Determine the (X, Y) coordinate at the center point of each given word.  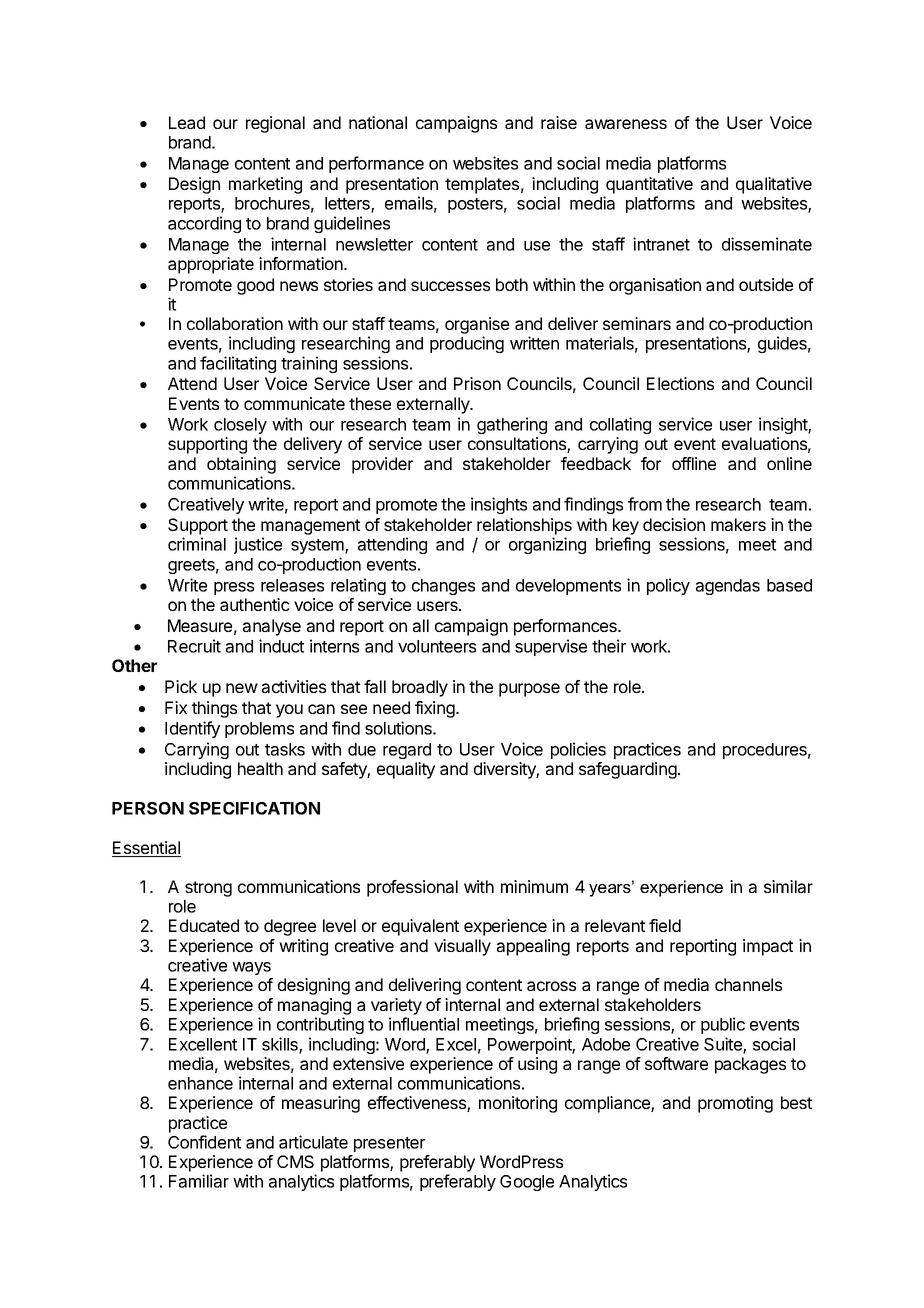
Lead (187, 122)
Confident (204, 1142)
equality (406, 770)
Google (527, 1183)
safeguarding (629, 770)
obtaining (241, 465)
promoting (735, 1104)
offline (694, 463)
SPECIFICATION (254, 808)
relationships (524, 526)
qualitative (774, 185)
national (378, 122)
